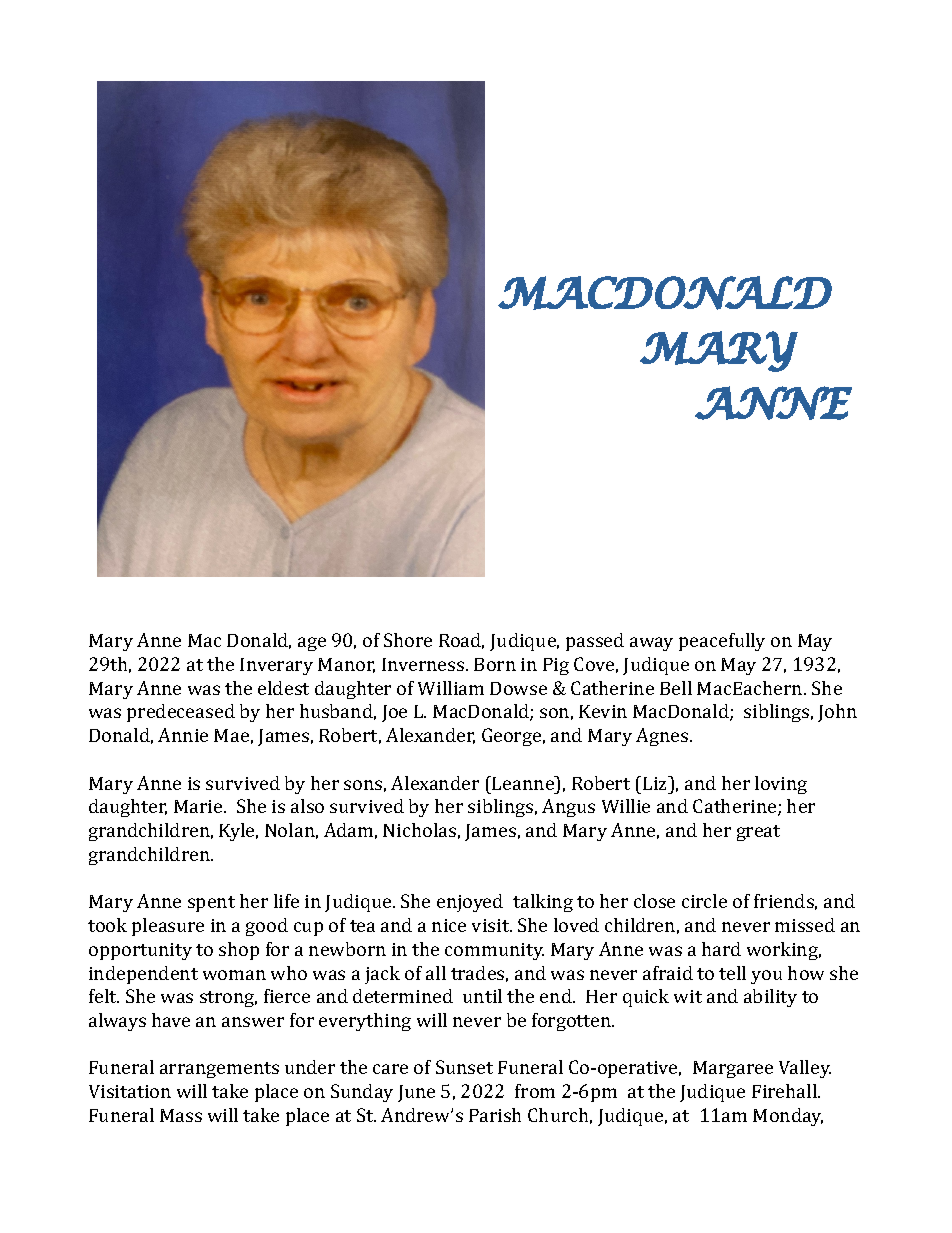 The width and height of the page is (952, 1233). I want to click on shop, so click(239, 951).
